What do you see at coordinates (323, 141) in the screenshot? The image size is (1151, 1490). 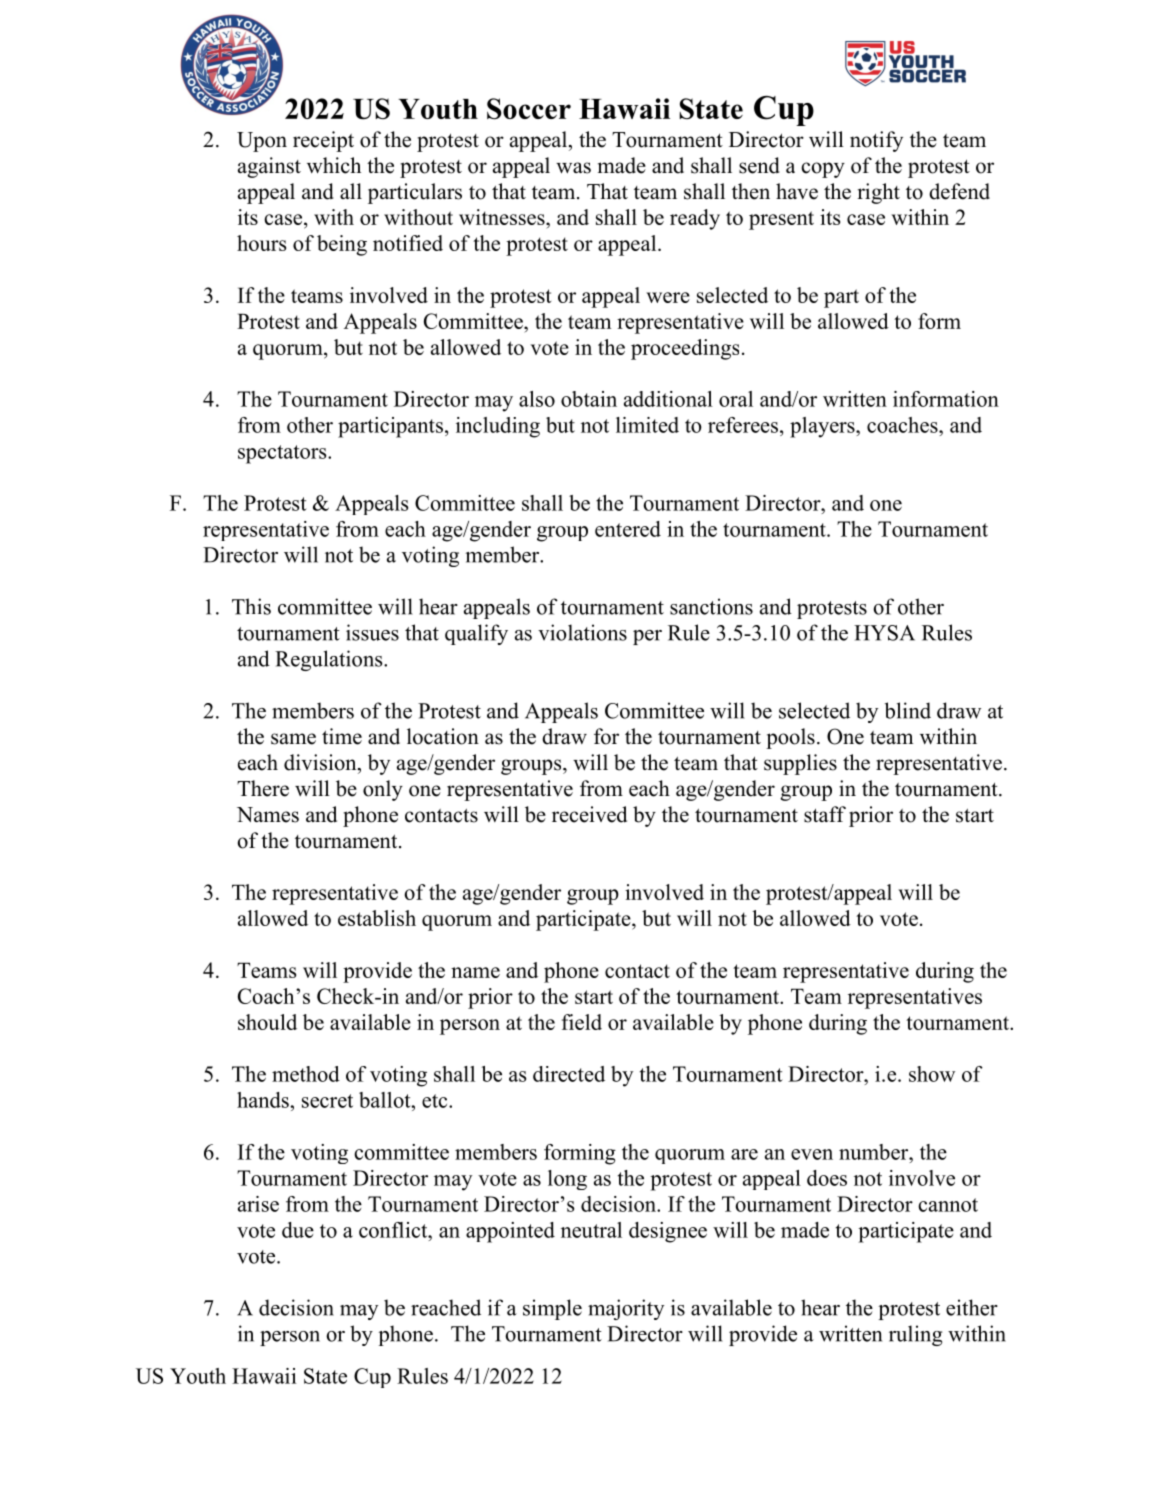 I see `receipt` at bounding box center [323, 141].
